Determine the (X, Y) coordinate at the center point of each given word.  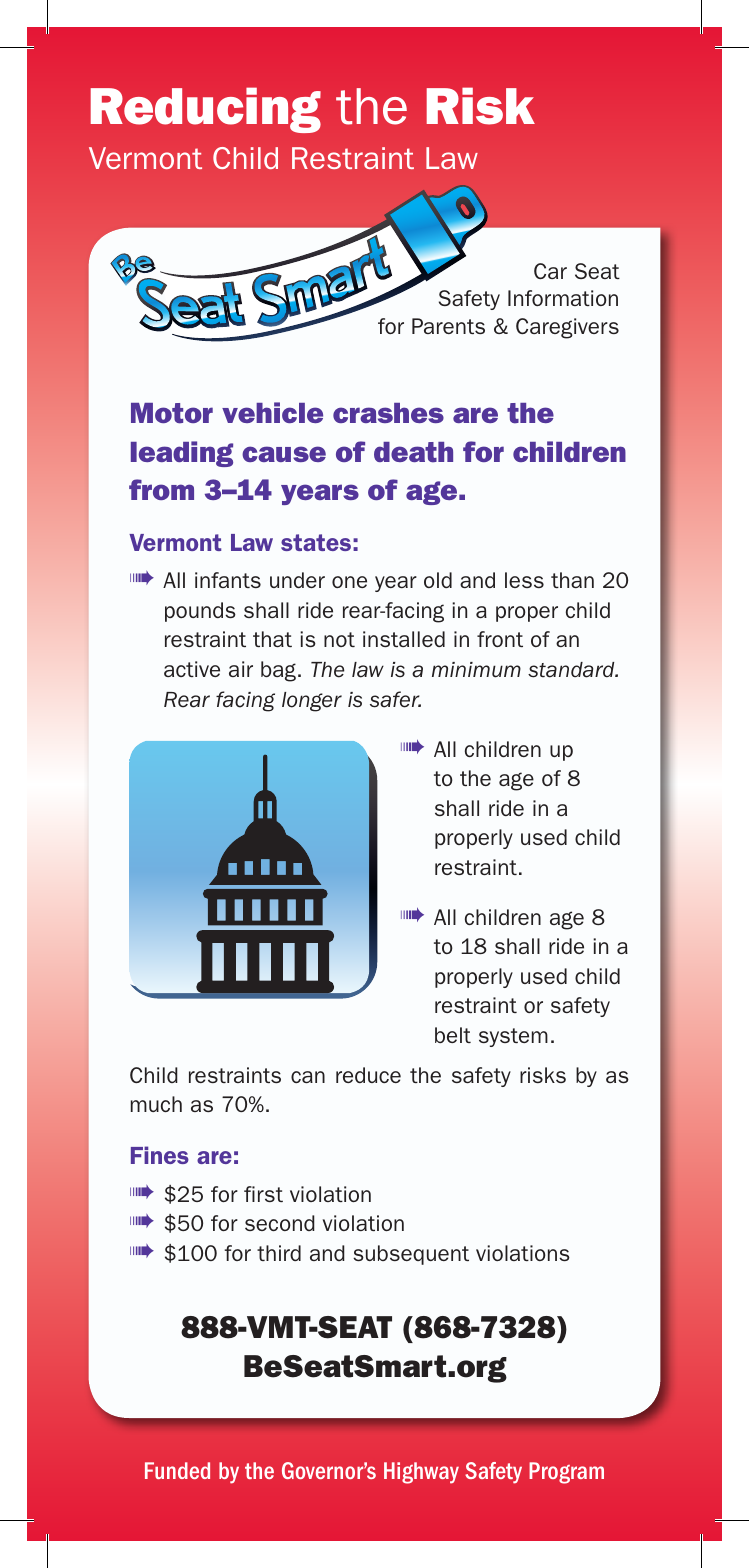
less (524, 580)
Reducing (206, 110)
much (156, 1104)
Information (563, 298)
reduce (368, 1075)
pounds (200, 612)
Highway (421, 1473)
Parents (448, 326)
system (513, 1037)
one (349, 582)
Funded (177, 1470)
